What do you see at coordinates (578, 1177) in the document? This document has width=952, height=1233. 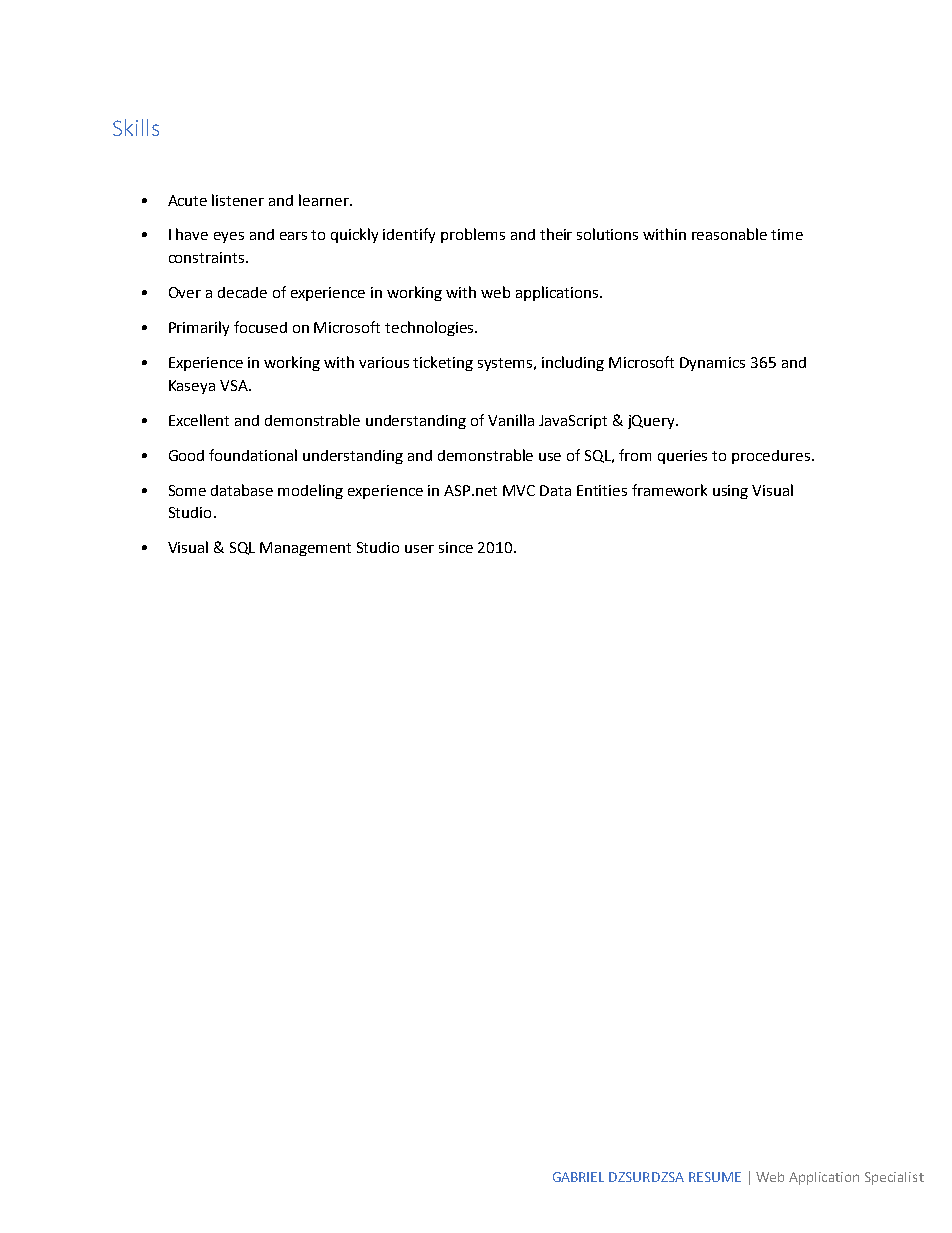 I see `GABRIEL` at bounding box center [578, 1177].
